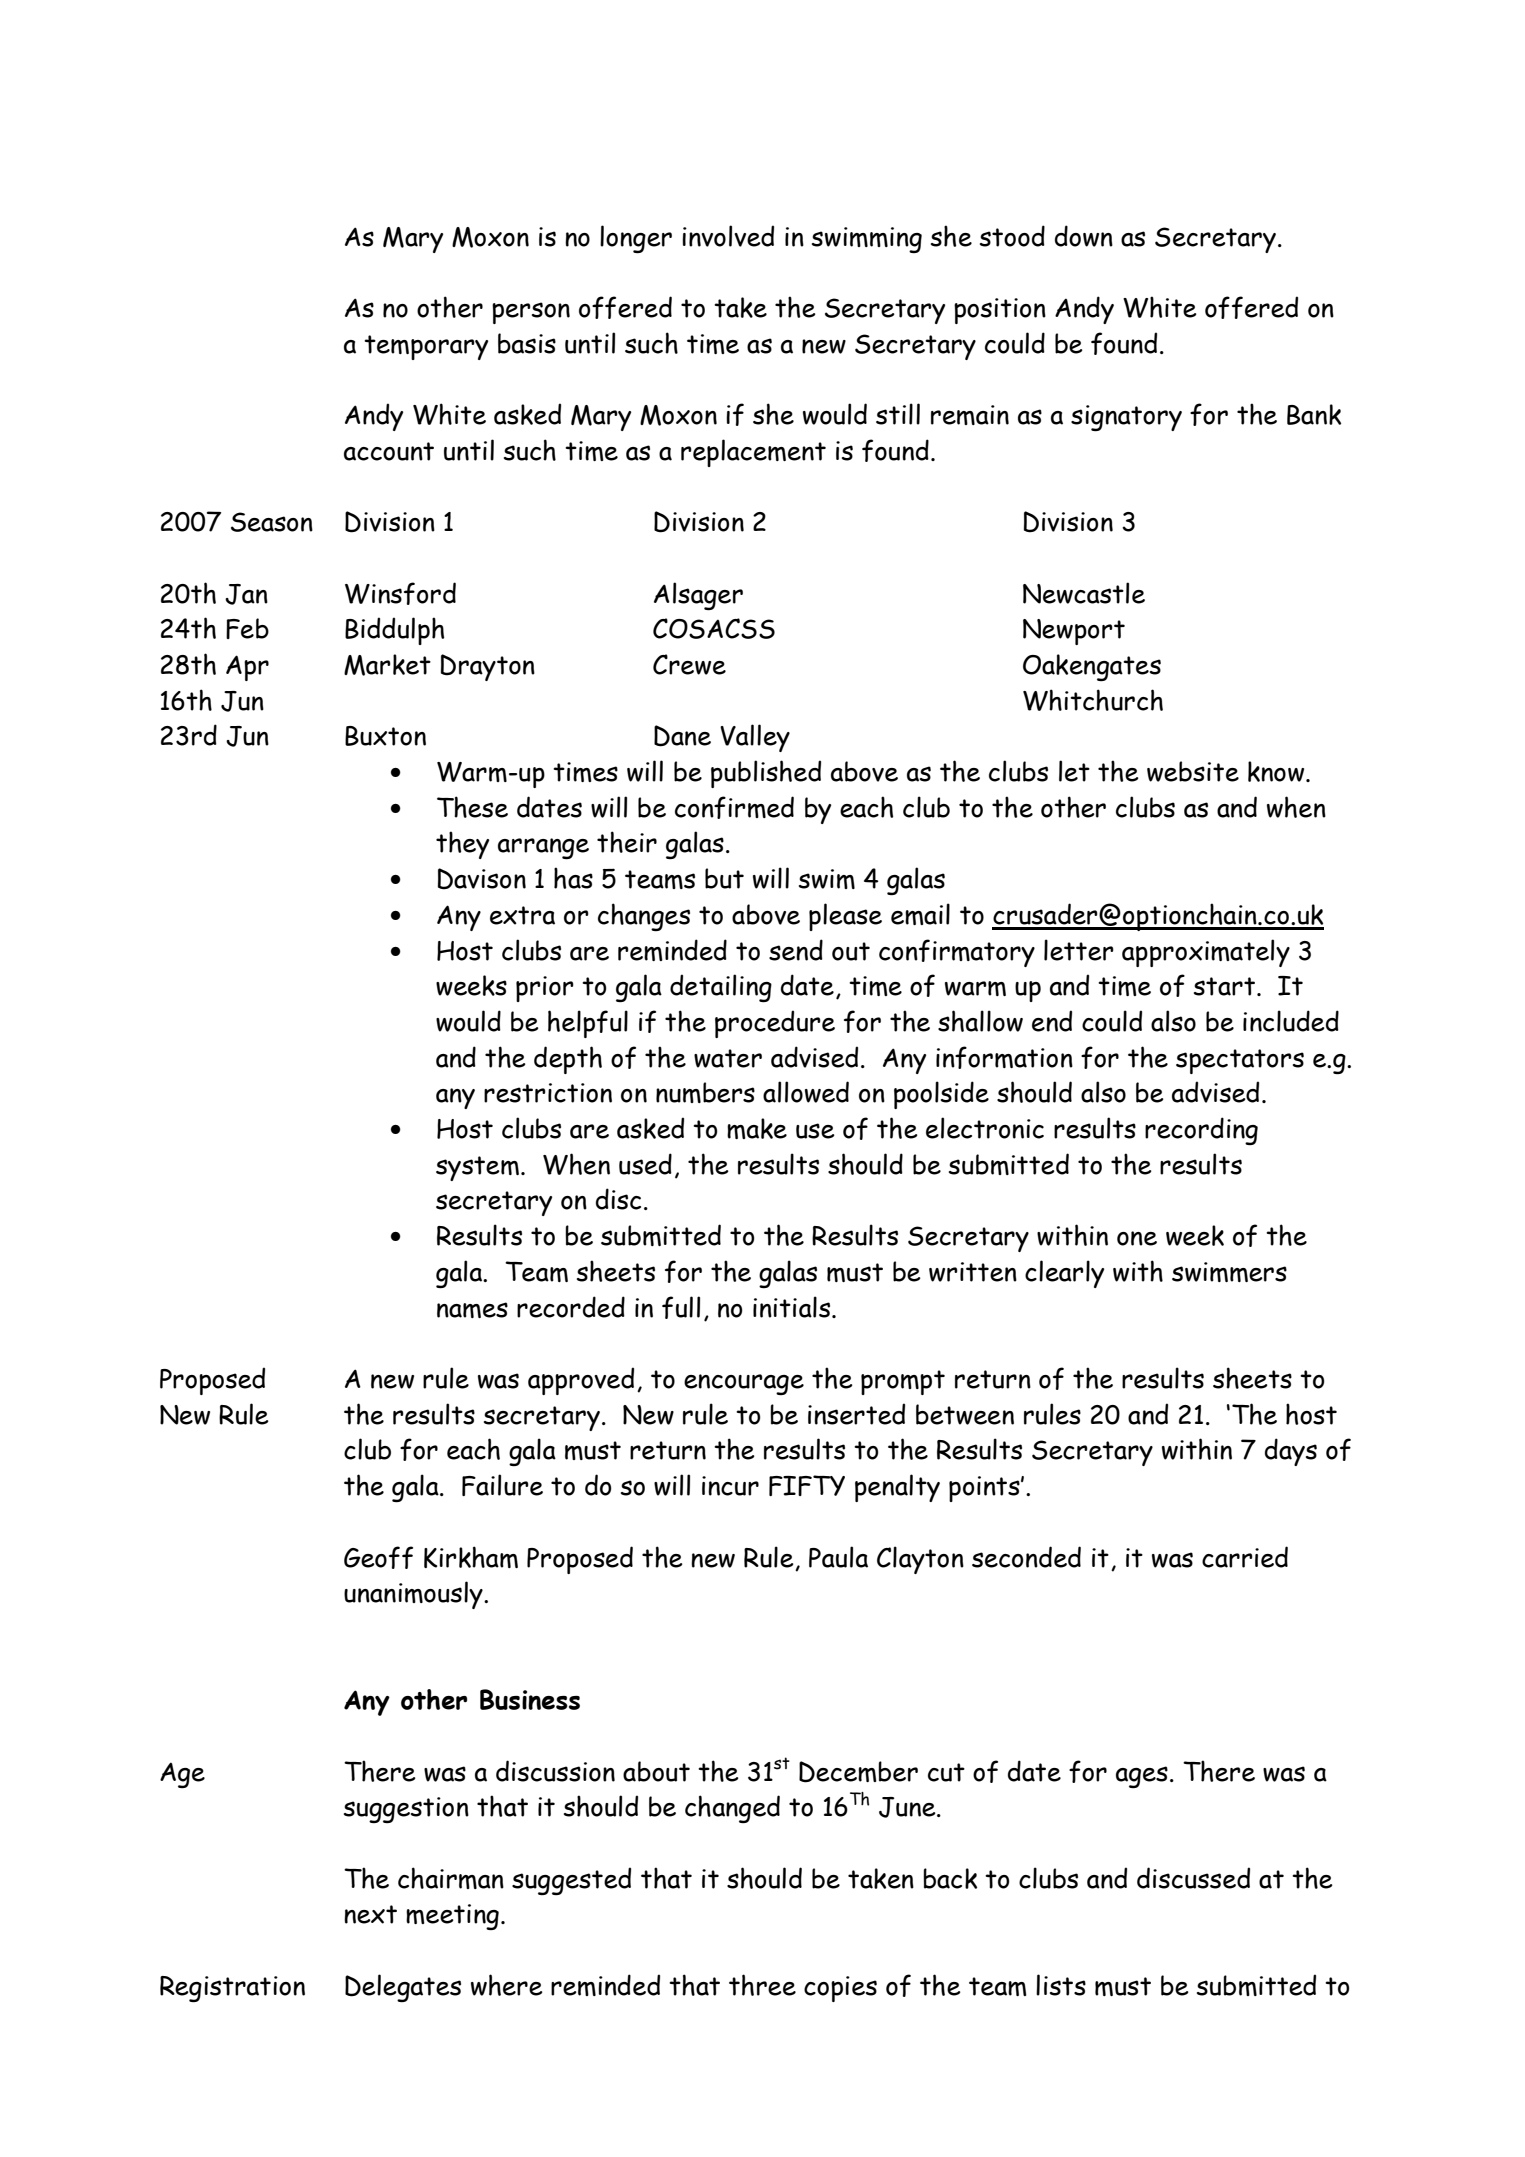 This screenshot has height=2157, width=1525. I want to click on days, so click(1291, 1452).
